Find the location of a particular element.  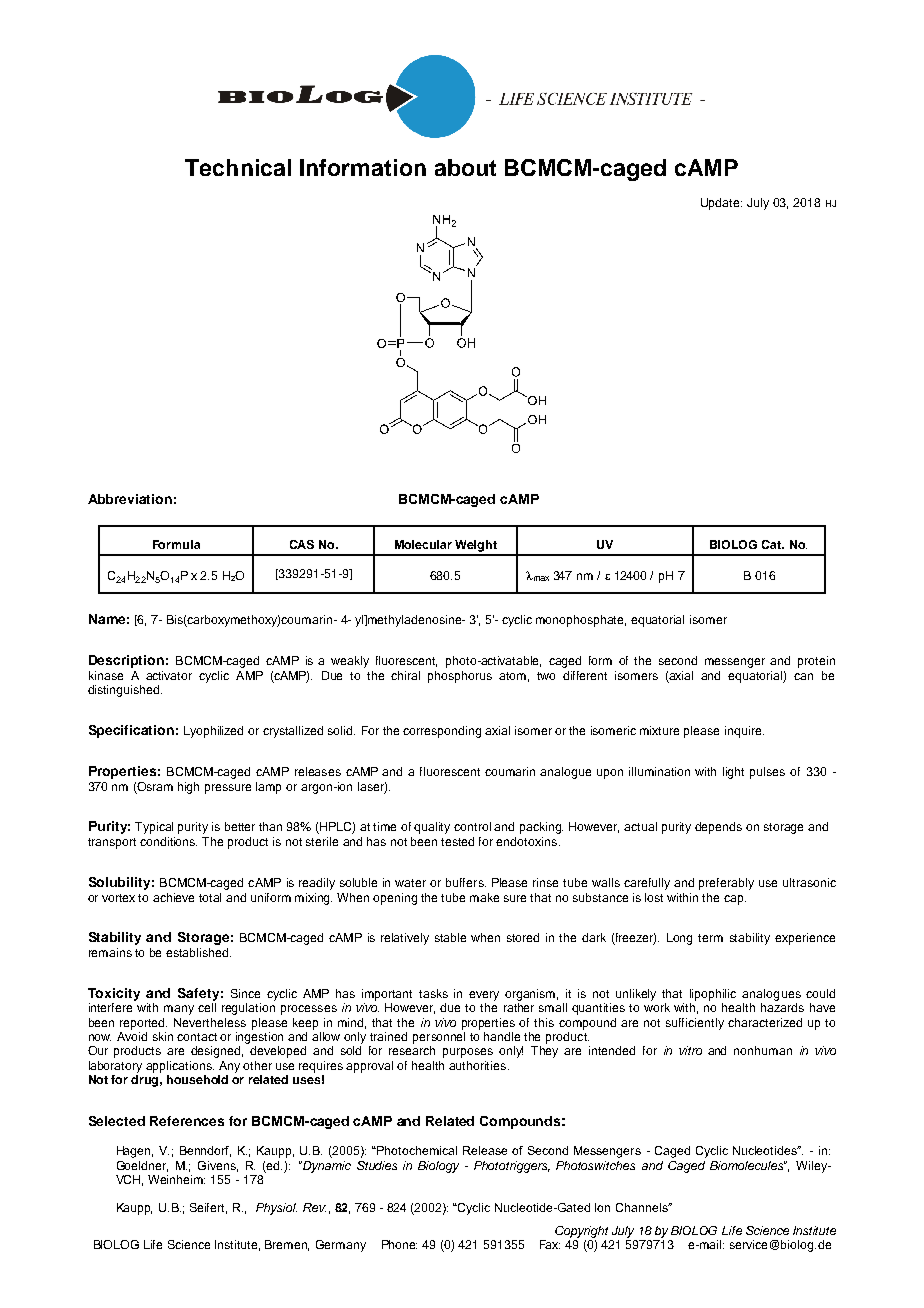

preferably is located at coordinates (726, 884).
